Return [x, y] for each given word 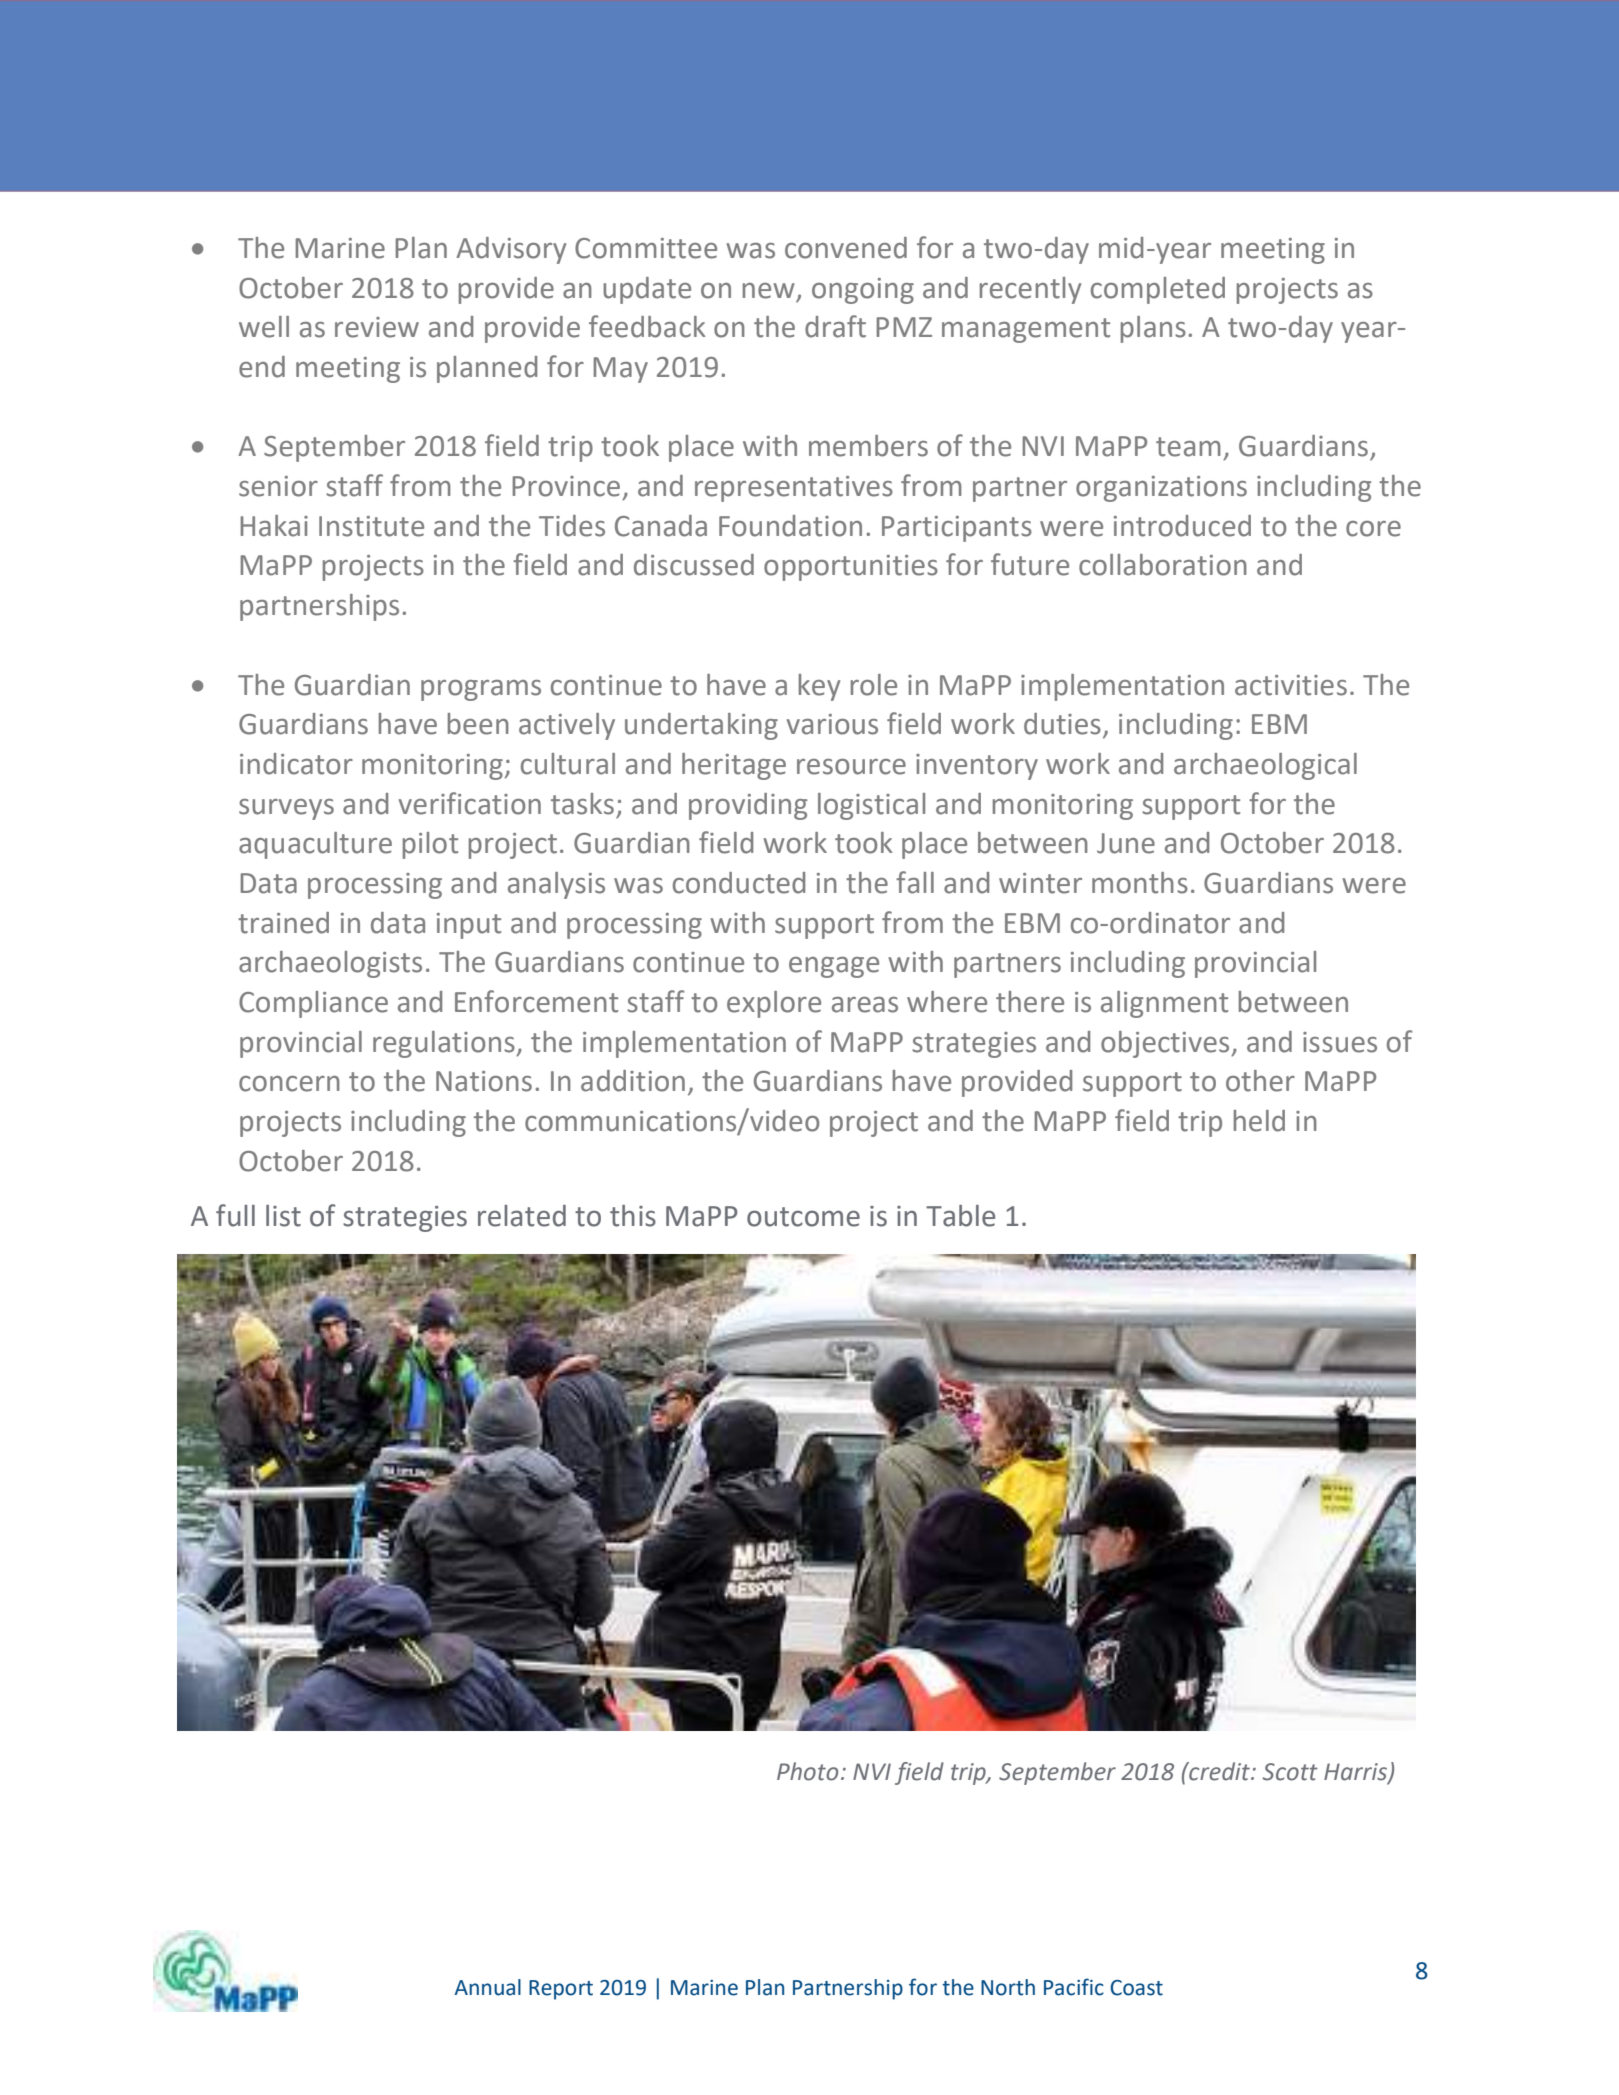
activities [1291, 685]
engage [834, 967]
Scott [1290, 1772]
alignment [1164, 1004]
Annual [487, 1987]
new [769, 291]
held [1259, 1121]
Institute [371, 526]
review [377, 327]
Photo [807, 1771]
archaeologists [330, 964]
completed [1158, 290]
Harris [1356, 1772]
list [283, 1216]
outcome [803, 1217]
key [819, 687]
